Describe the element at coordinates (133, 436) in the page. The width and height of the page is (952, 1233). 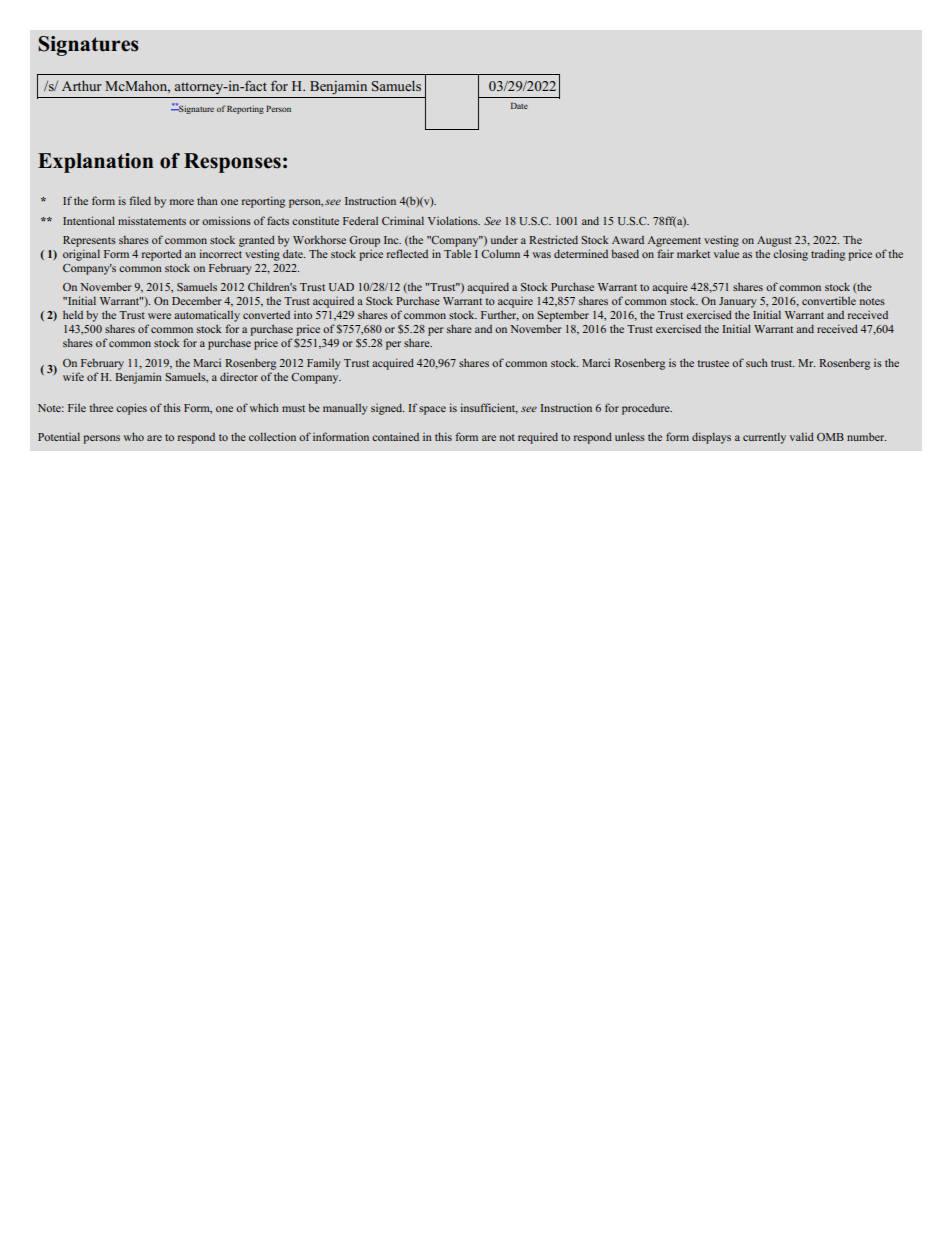
I see `who` at that location.
